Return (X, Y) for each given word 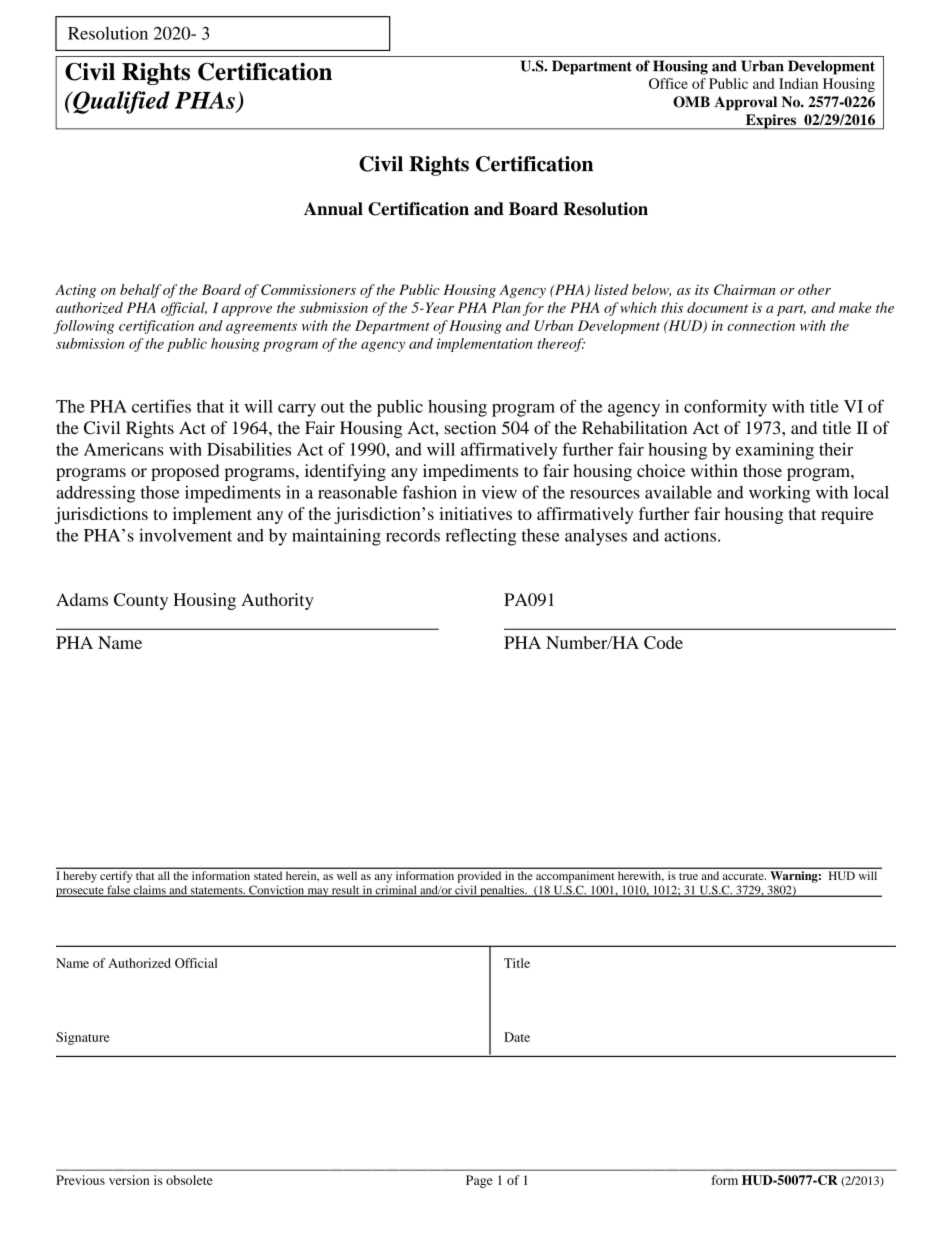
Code (663, 642)
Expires (770, 122)
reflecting (481, 537)
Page (479, 1181)
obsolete (189, 1180)
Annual (333, 209)
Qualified (120, 102)
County (141, 601)
